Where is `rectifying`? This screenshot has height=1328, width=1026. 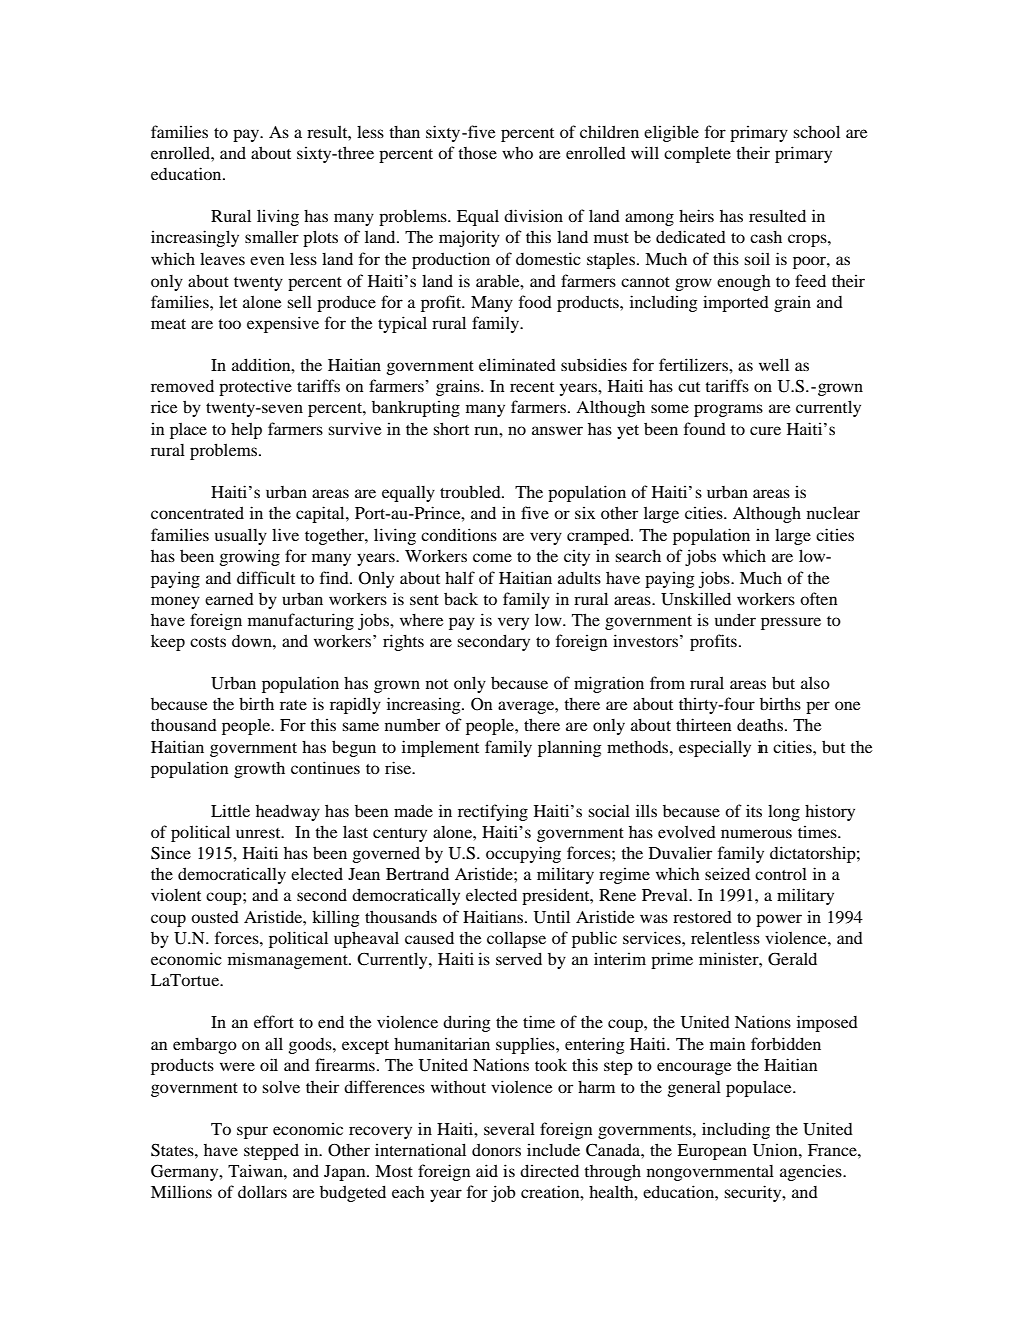 rectifying is located at coordinates (493, 812).
